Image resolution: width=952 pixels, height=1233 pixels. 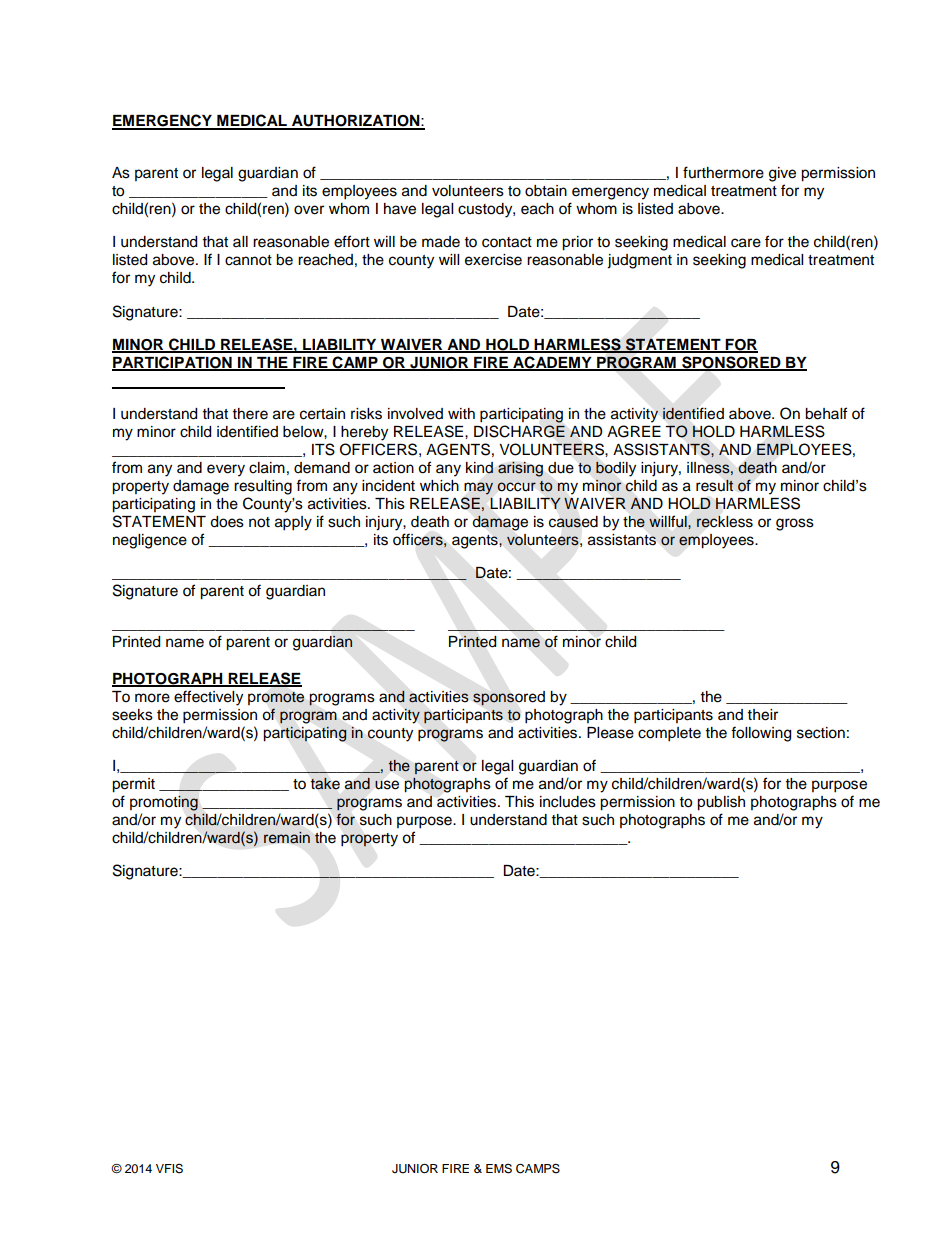 I want to click on EMS, so click(x=499, y=1169).
